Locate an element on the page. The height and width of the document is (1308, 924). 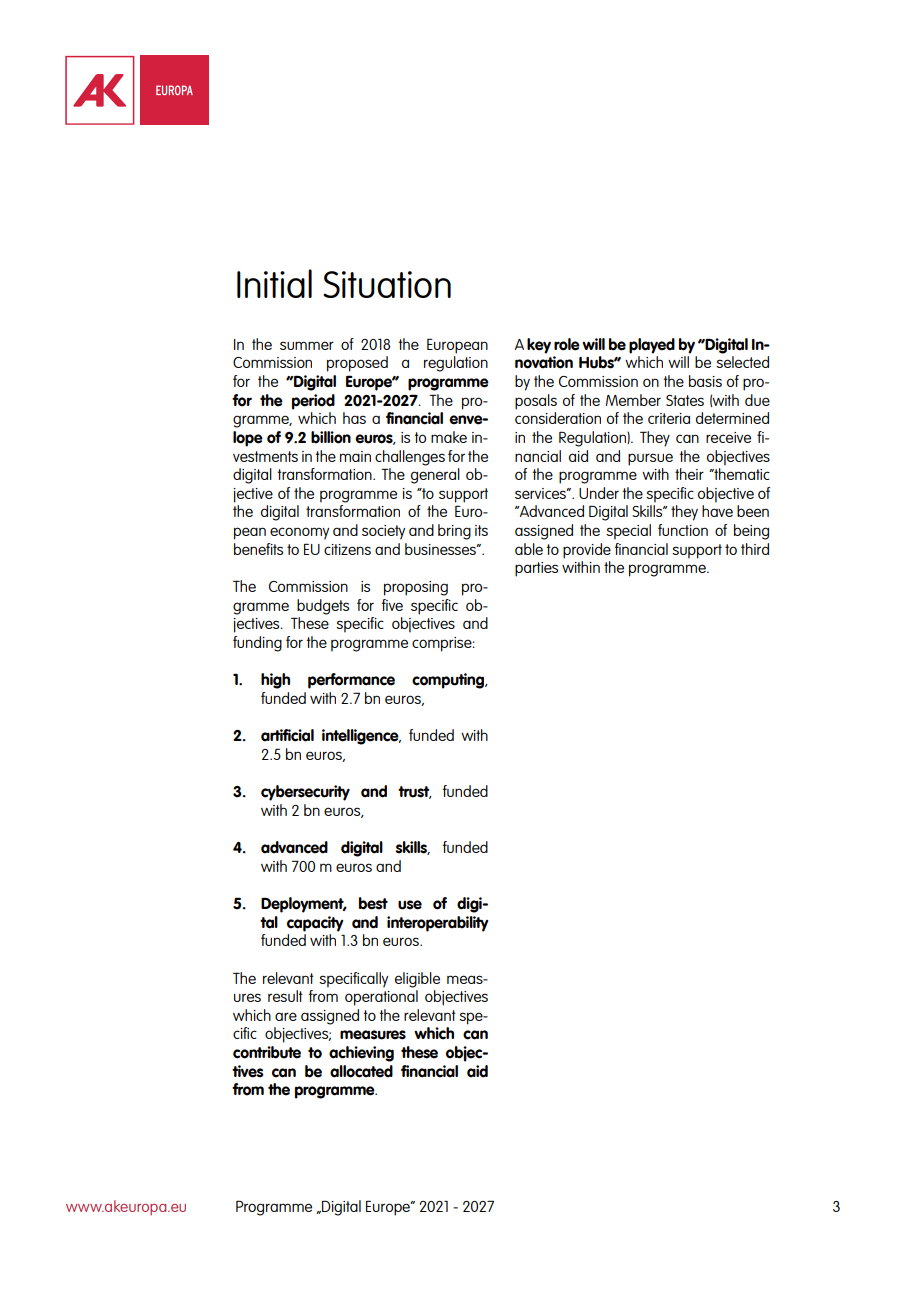
interoperability is located at coordinates (438, 924).
